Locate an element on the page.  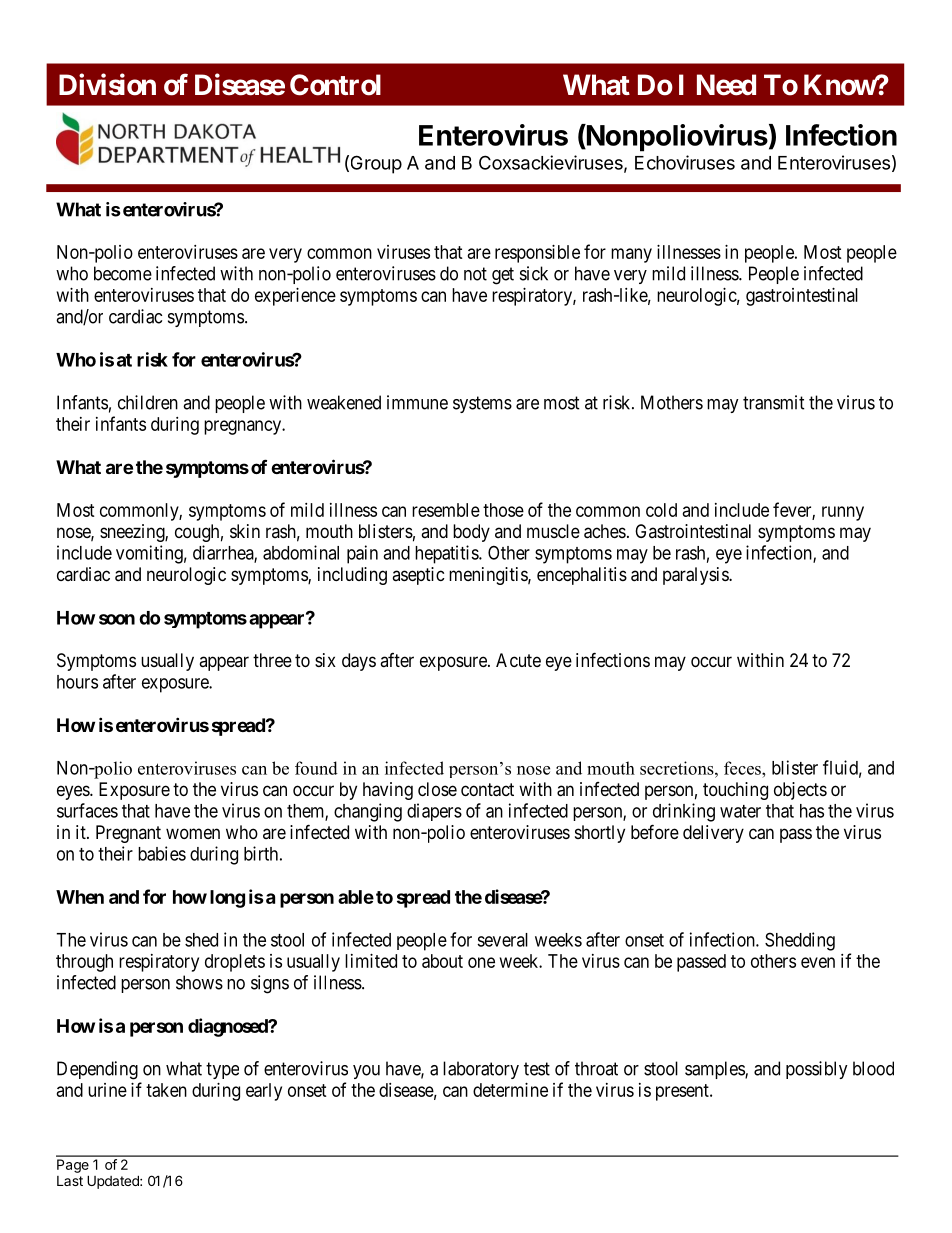
taken is located at coordinates (166, 1090).
